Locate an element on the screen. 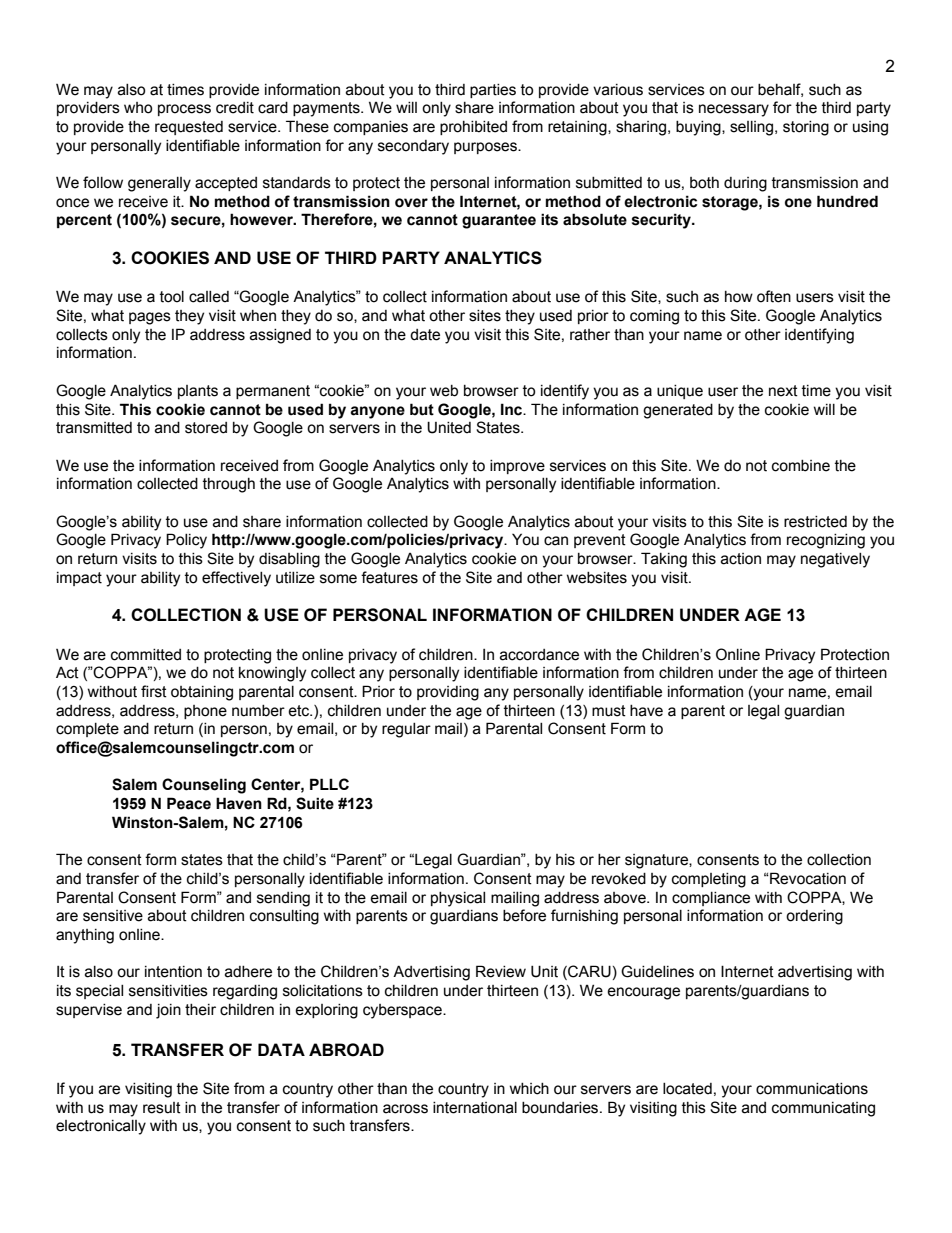 Image resolution: width=952 pixels, height=1233 pixels. combine is located at coordinates (801, 466).
